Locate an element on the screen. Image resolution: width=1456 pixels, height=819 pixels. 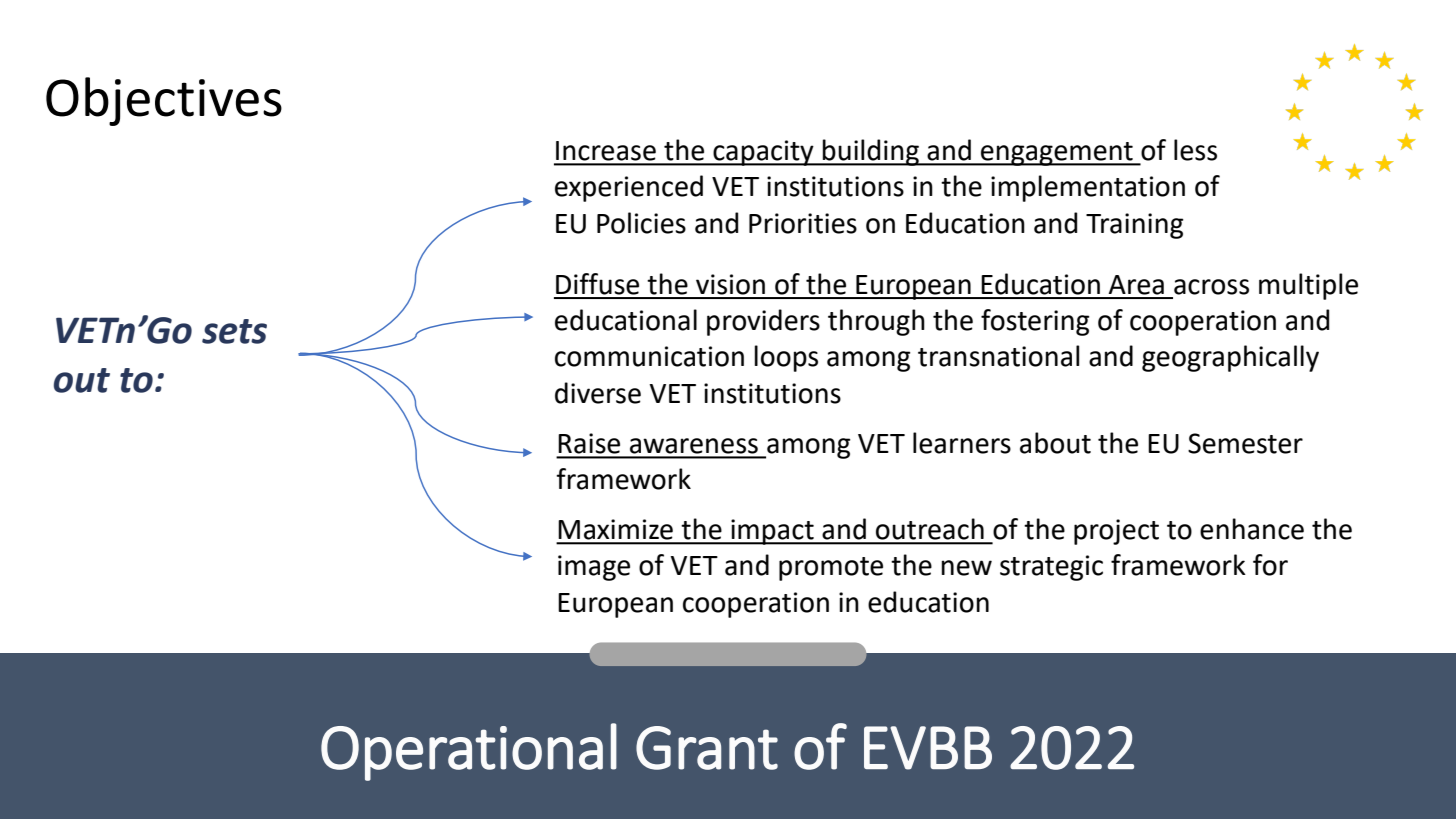
promote is located at coordinates (831, 569).
